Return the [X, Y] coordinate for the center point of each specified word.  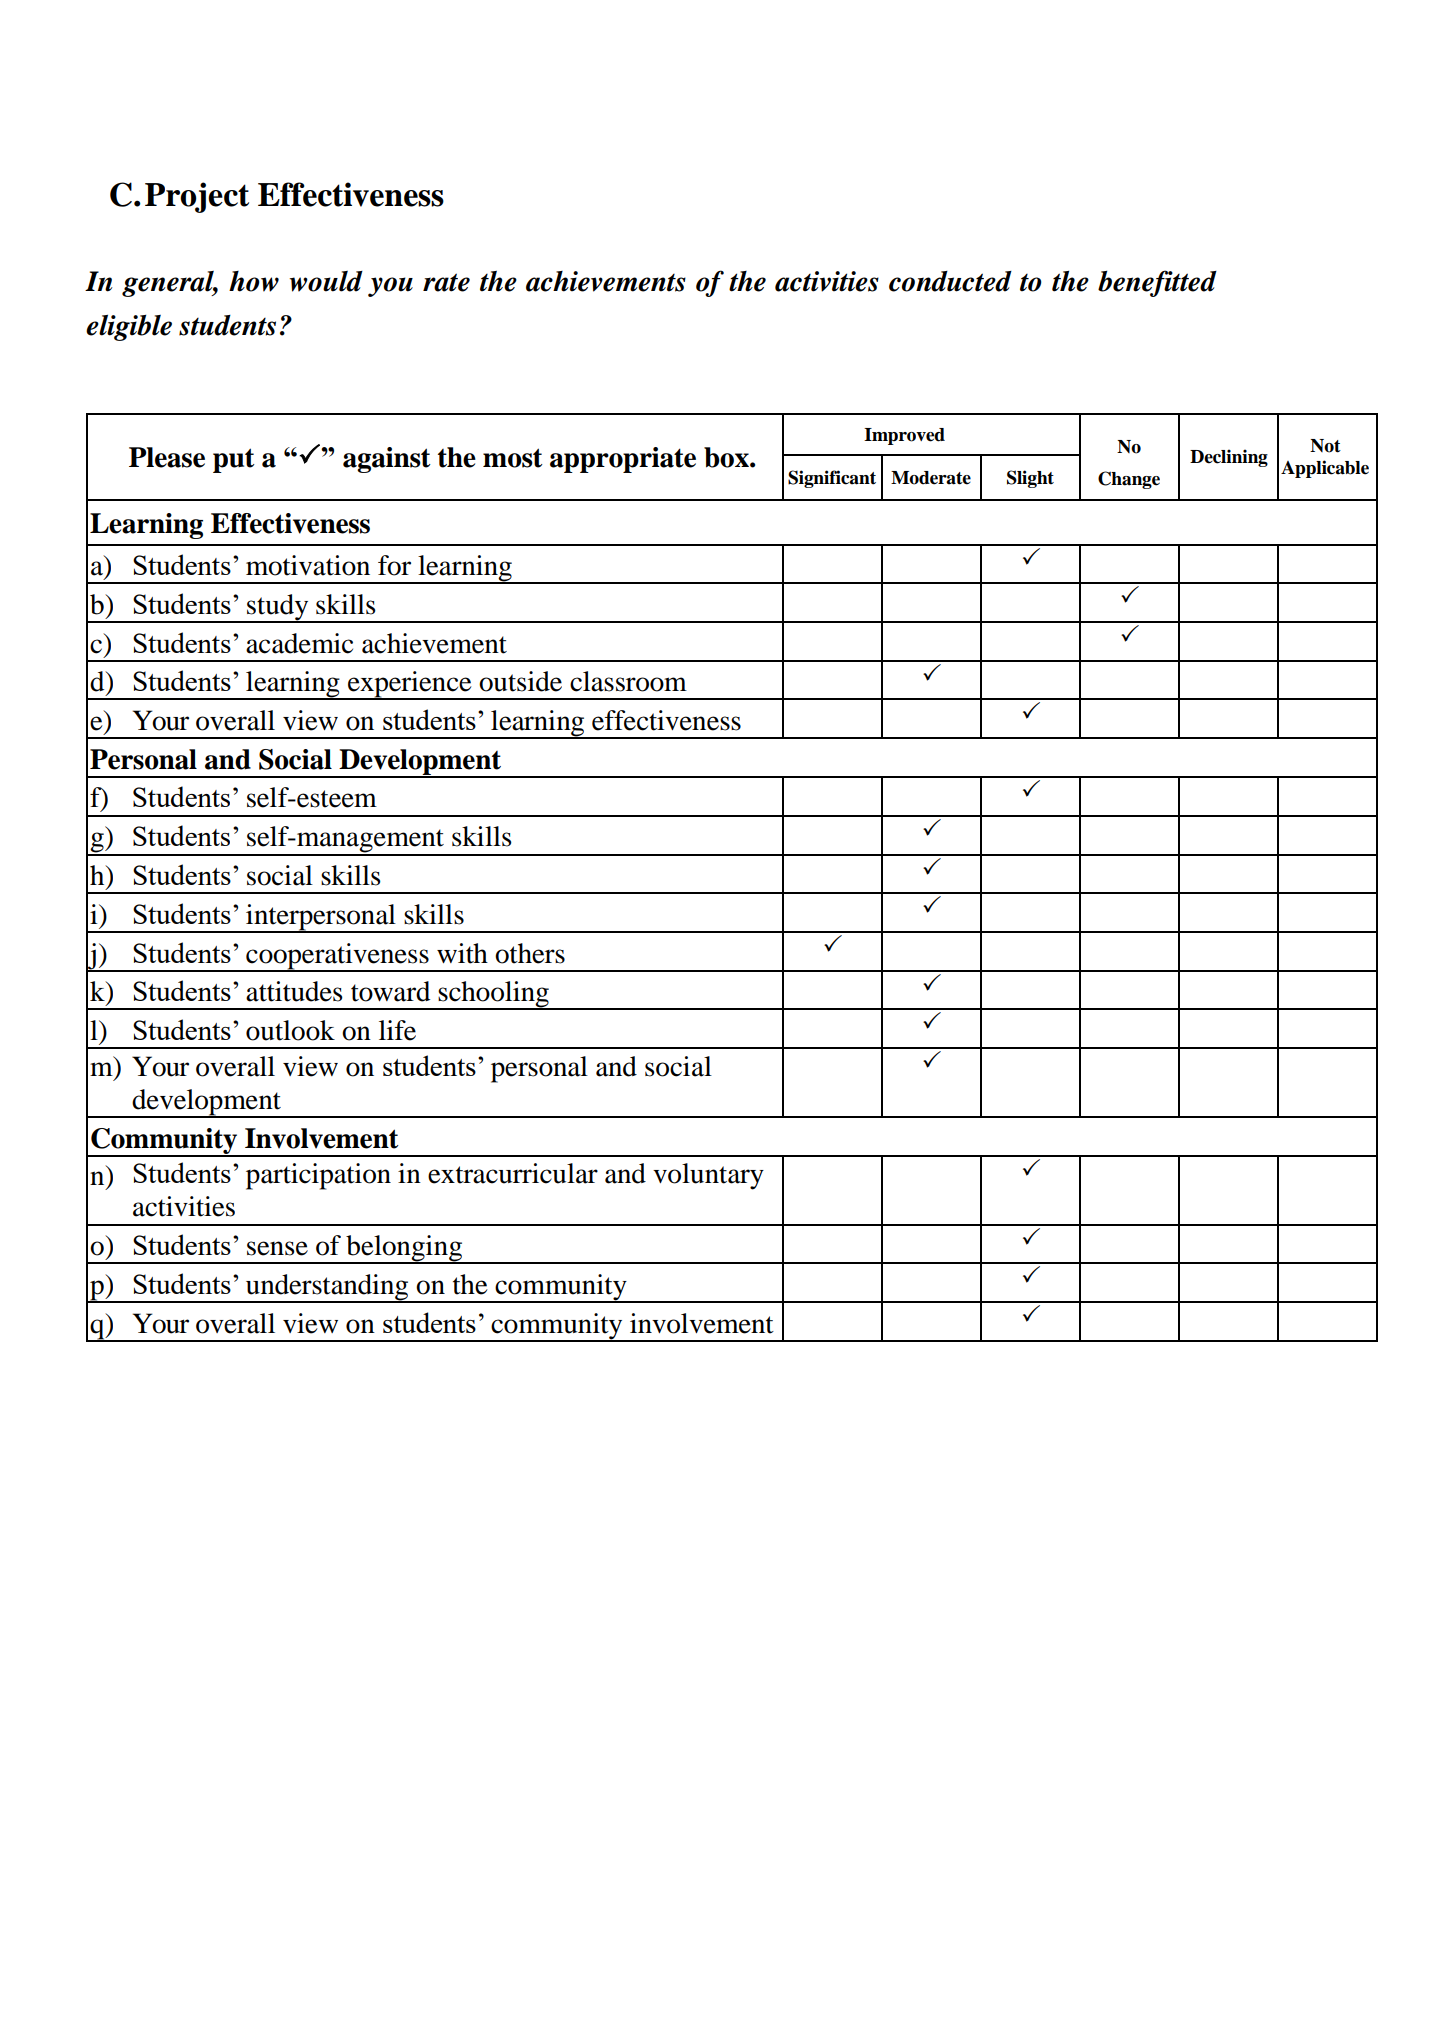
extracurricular [513, 1173]
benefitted [1157, 283]
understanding [327, 1288]
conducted [950, 281]
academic [299, 643]
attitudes [294, 991]
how [254, 281]
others [530, 953]
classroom [628, 681]
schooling [494, 995]
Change [1129, 480]
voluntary [708, 1176]
